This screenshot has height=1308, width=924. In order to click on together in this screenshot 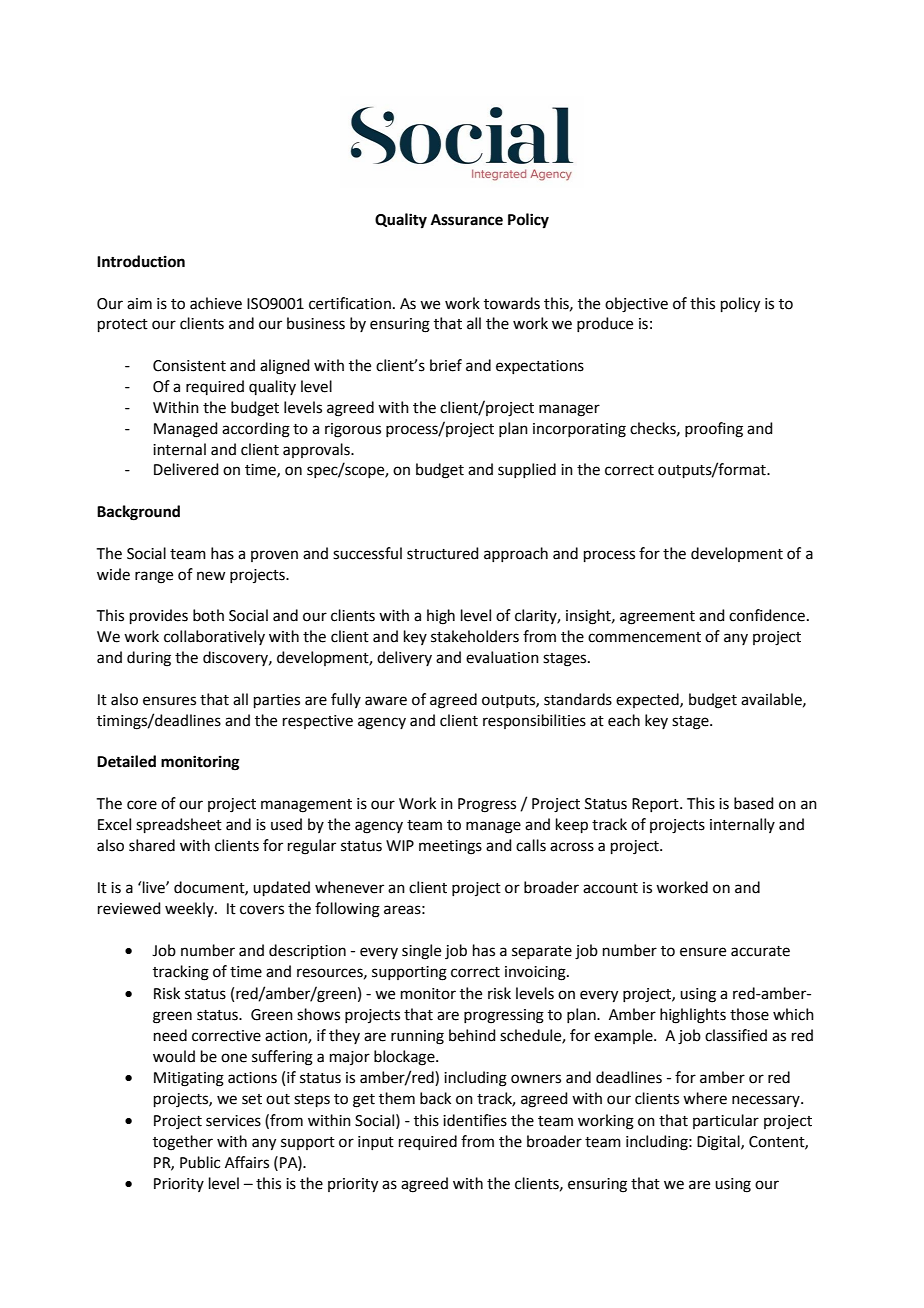, I will do `click(183, 1143)`.
